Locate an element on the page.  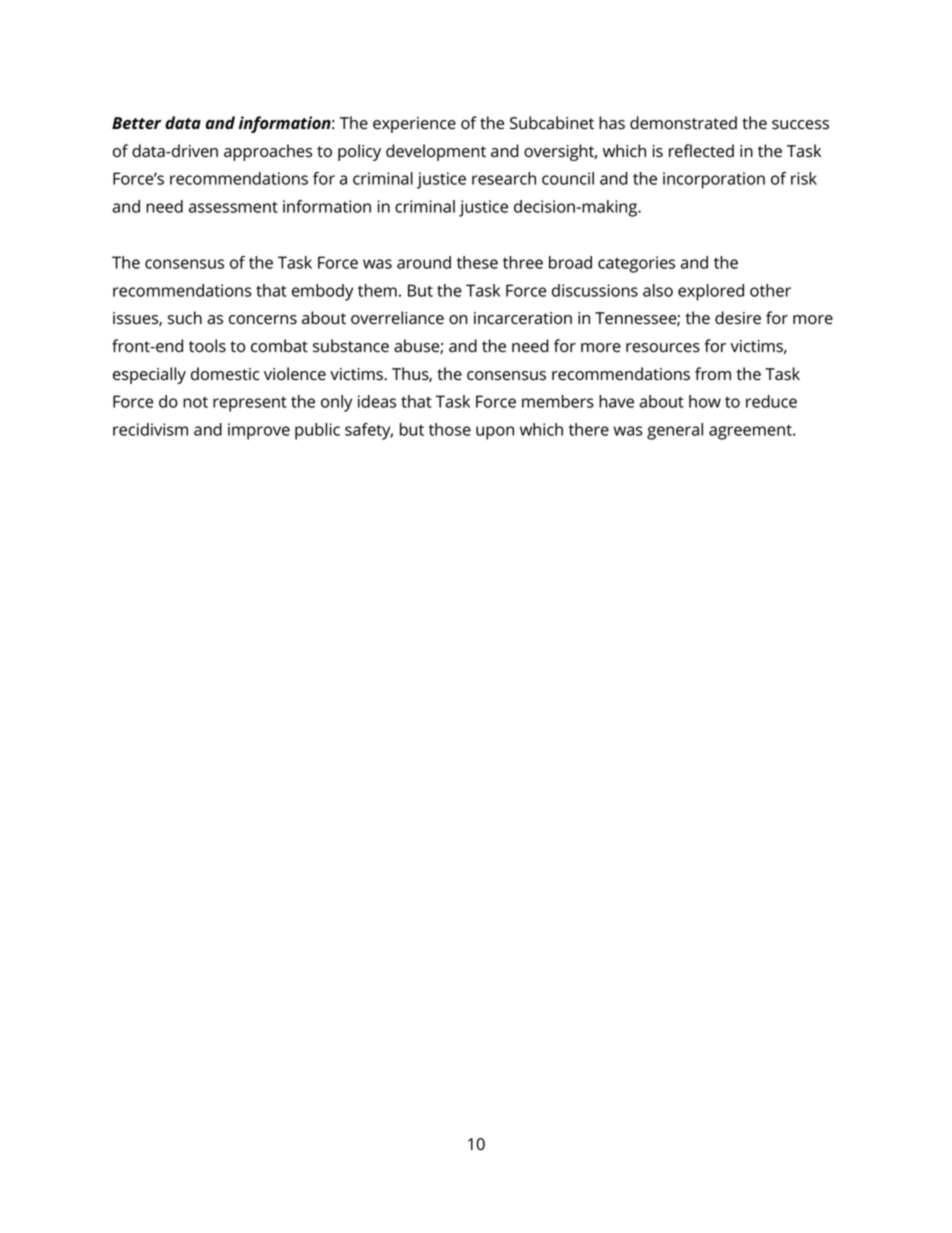
explored is located at coordinates (711, 292).
